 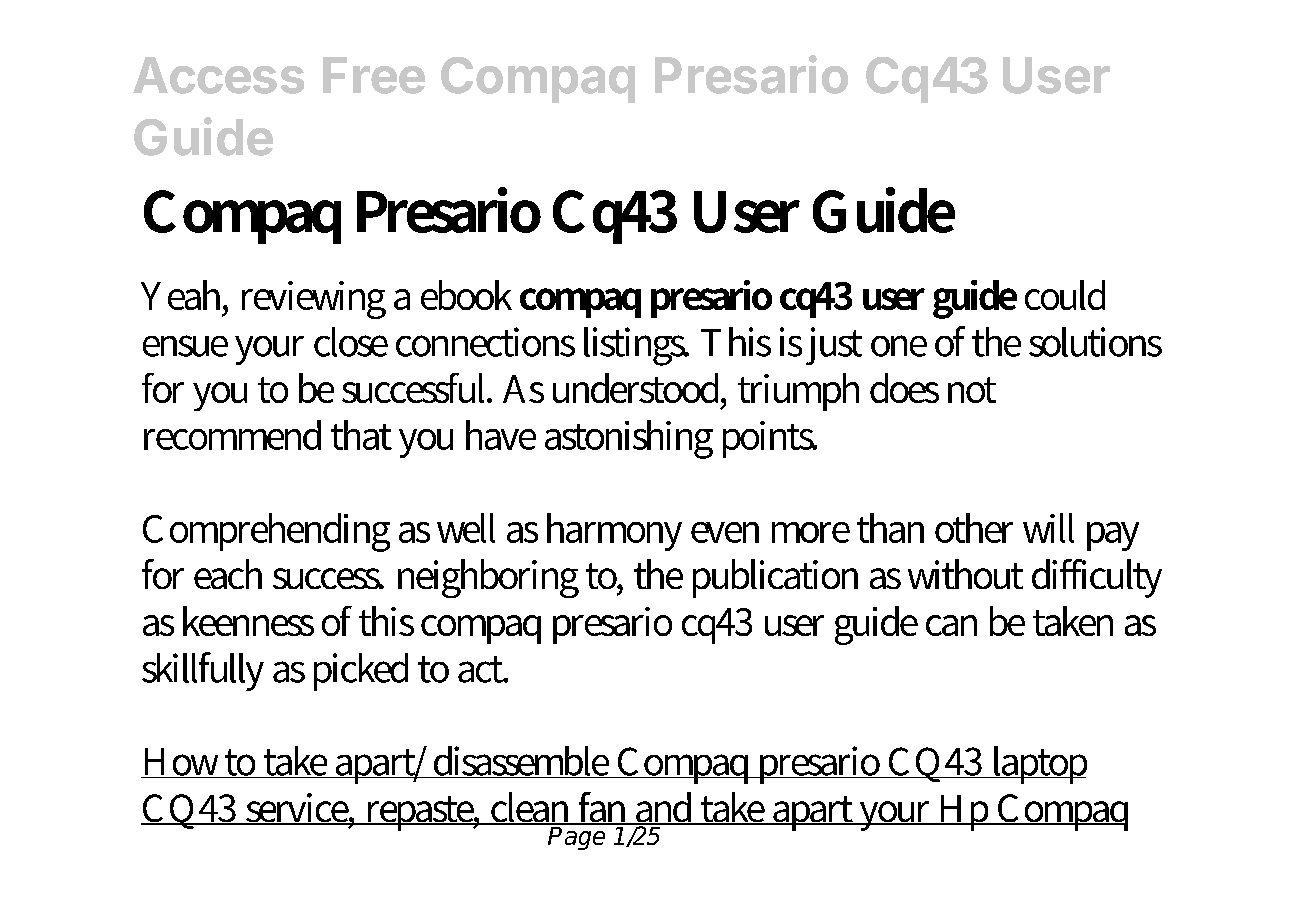 What do you see at coordinates (665, 808) in the page?
I see `and` at bounding box center [665, 808].
